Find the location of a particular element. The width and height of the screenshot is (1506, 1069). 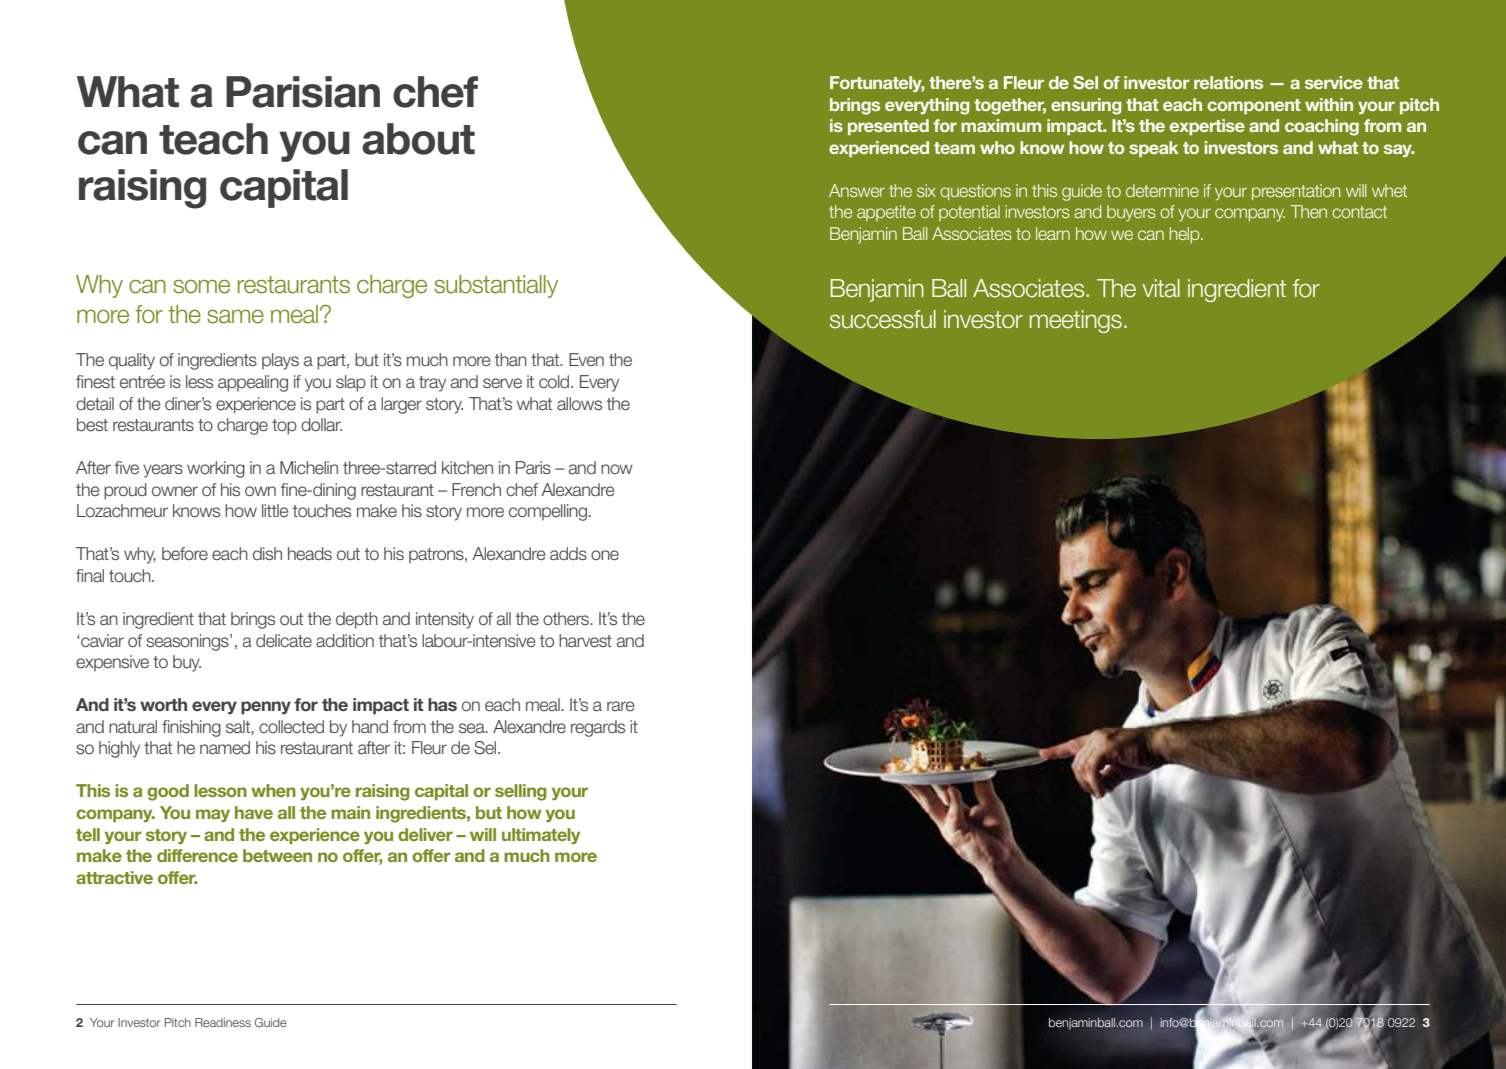

dish is located at coordinates (267, 553).
